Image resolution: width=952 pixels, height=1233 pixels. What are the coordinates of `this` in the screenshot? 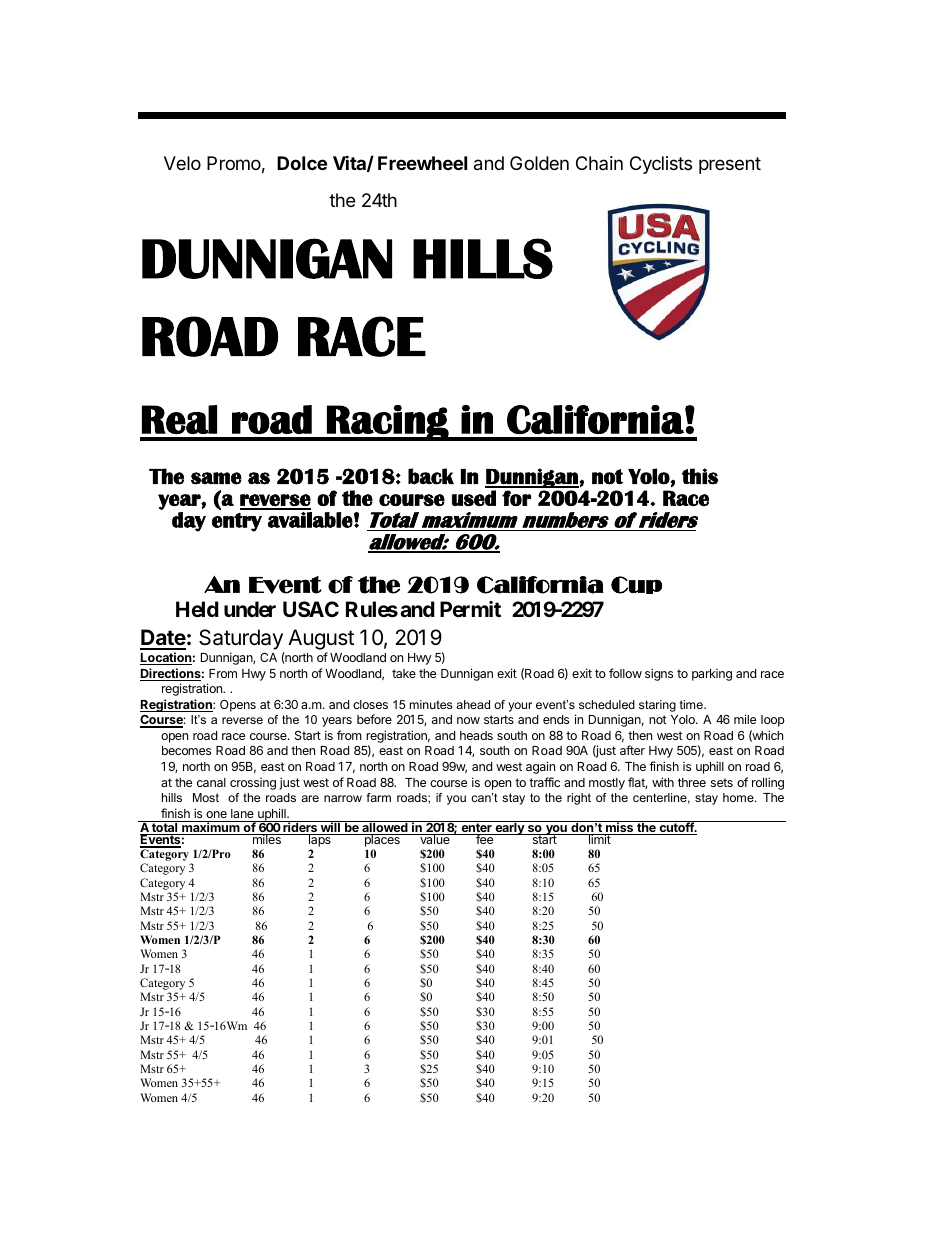 It's located at (700, 476).
